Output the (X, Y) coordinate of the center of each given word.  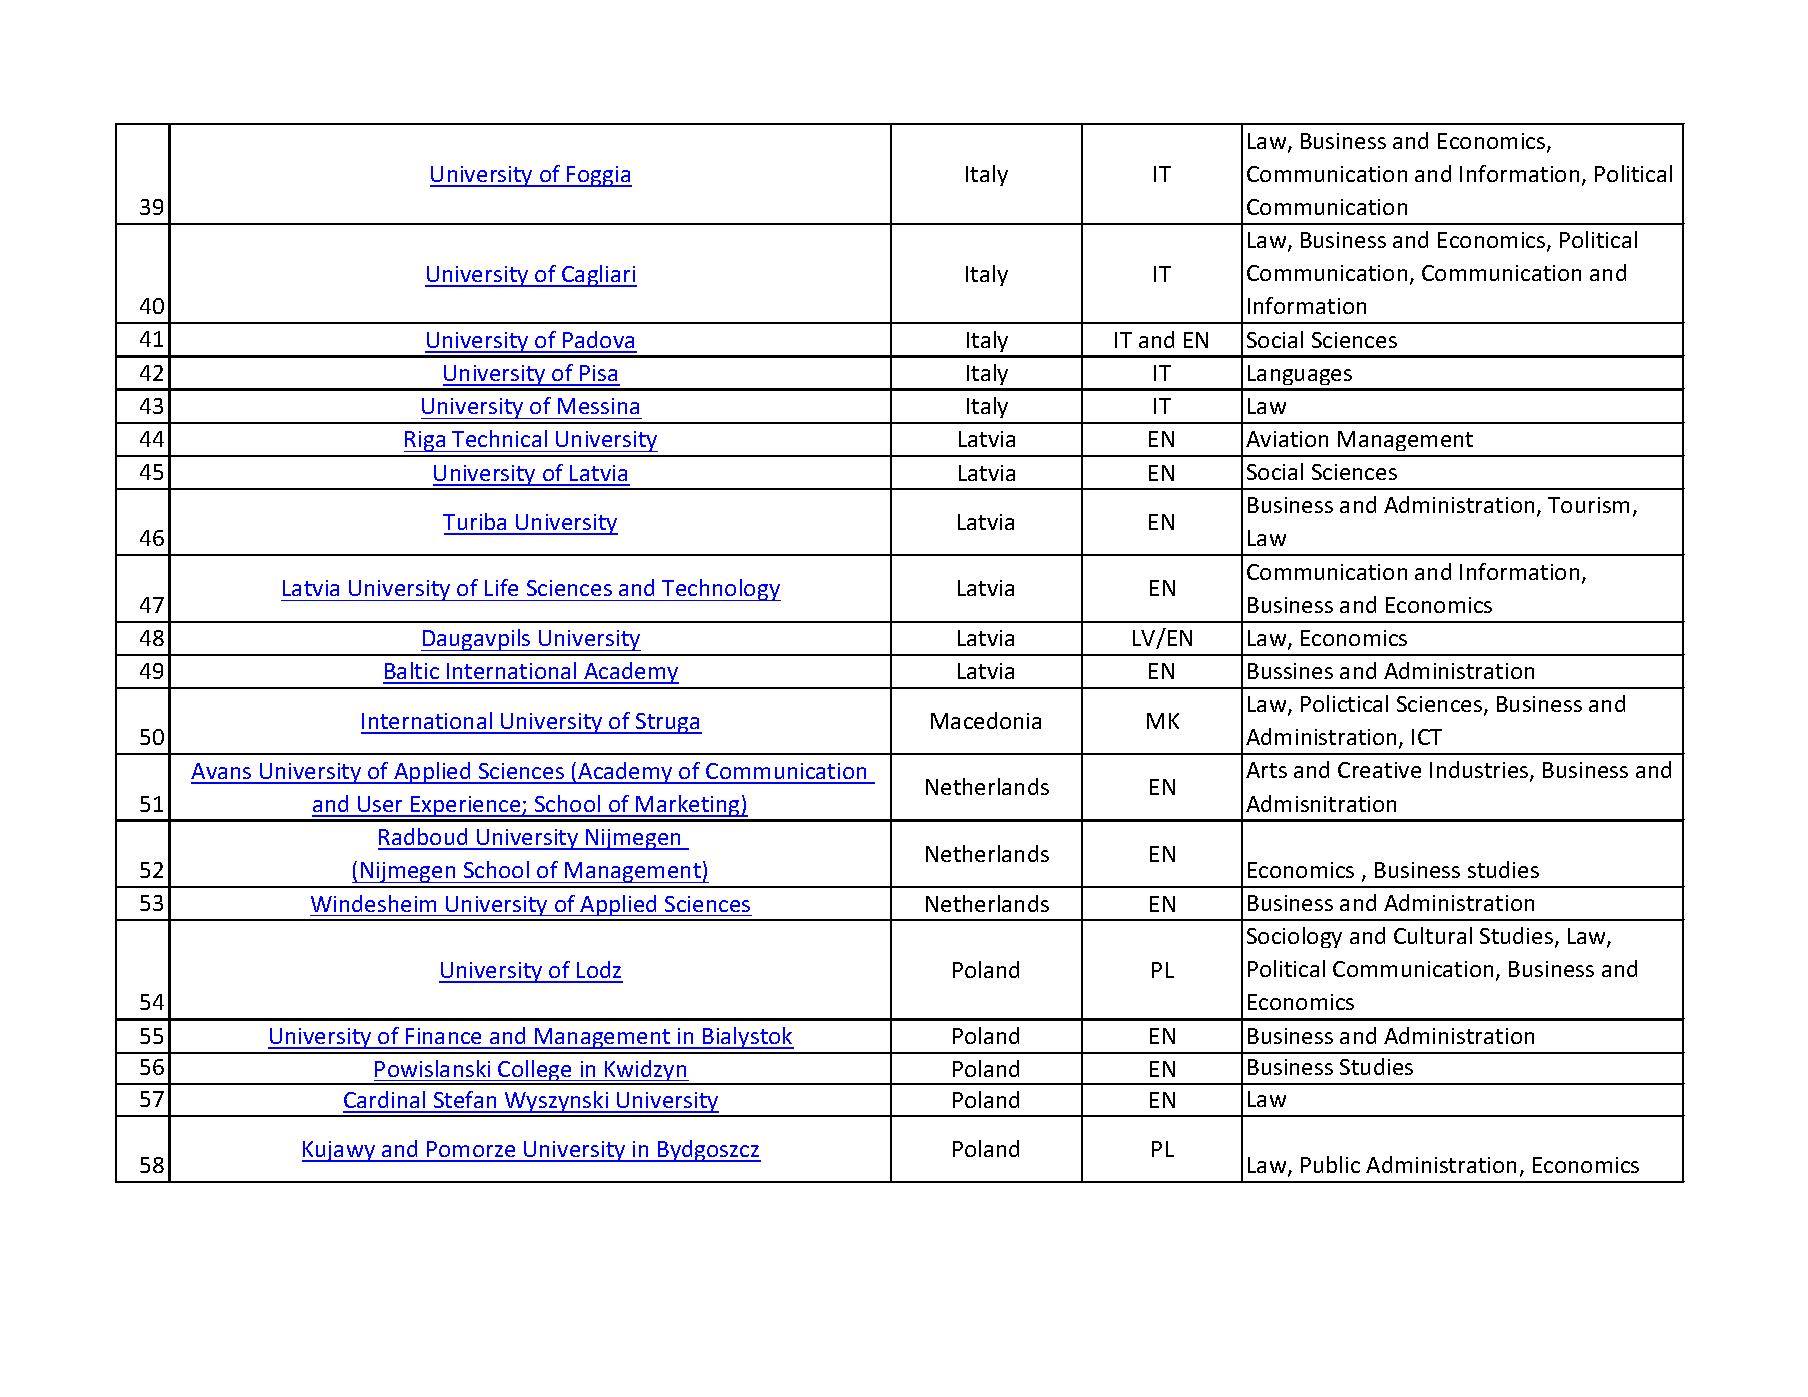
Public (1330, 1164)
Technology (720, 590)
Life (501, 587)
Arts (1266, 770)
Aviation (1287, 439)
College (536, 1072)
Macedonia (986, 720)
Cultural (1433, 935)
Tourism (1588, 505)
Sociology (1294, 937)
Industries (1480, 771)
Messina (598, 406)
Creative (1379, 770)
